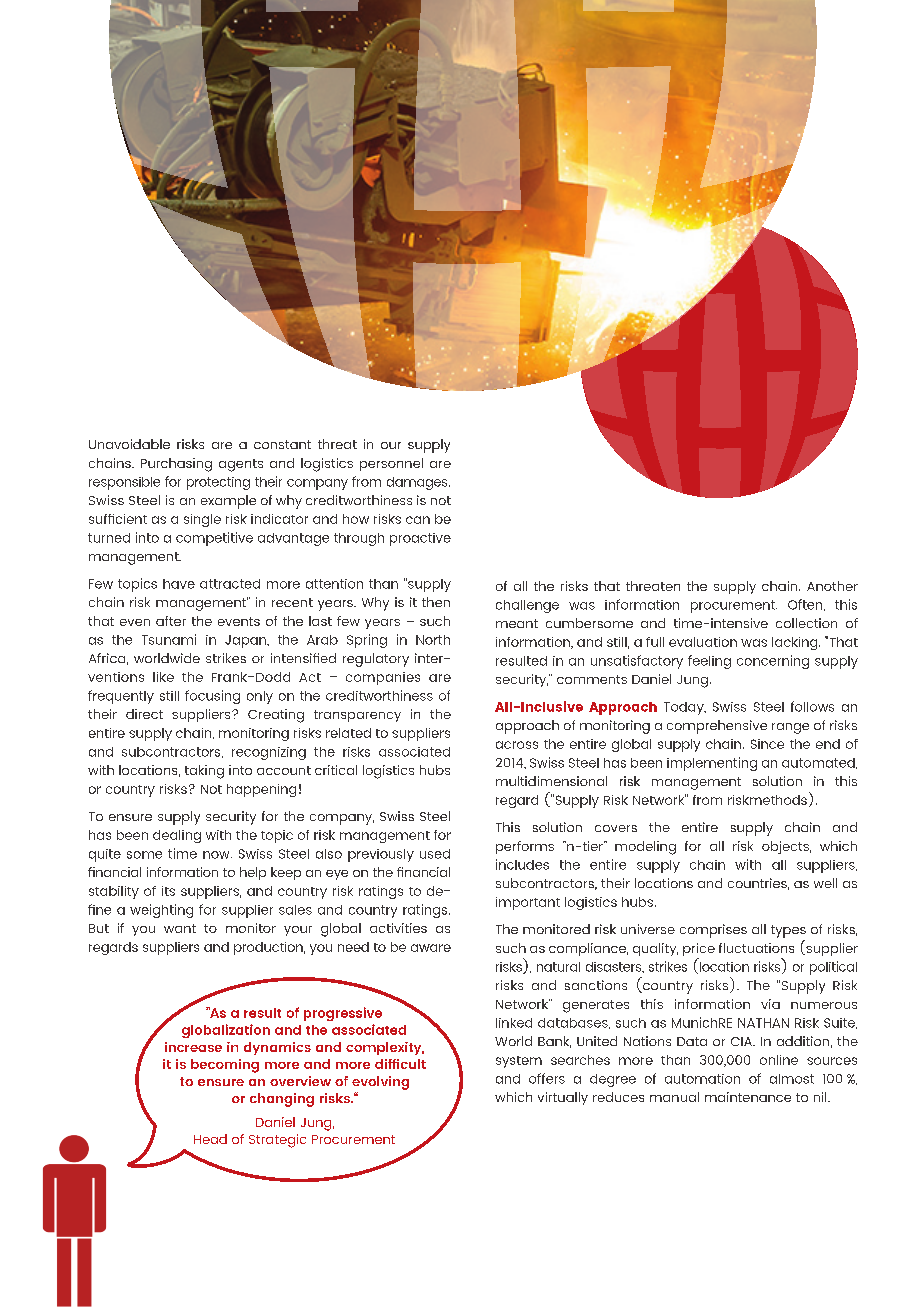 Image resolution: width=924 pixels, height=1308 pixels. What do you see at coordinates (418, 483) in the screenshot?
I see `damages` at bounding box center [418, 483].
